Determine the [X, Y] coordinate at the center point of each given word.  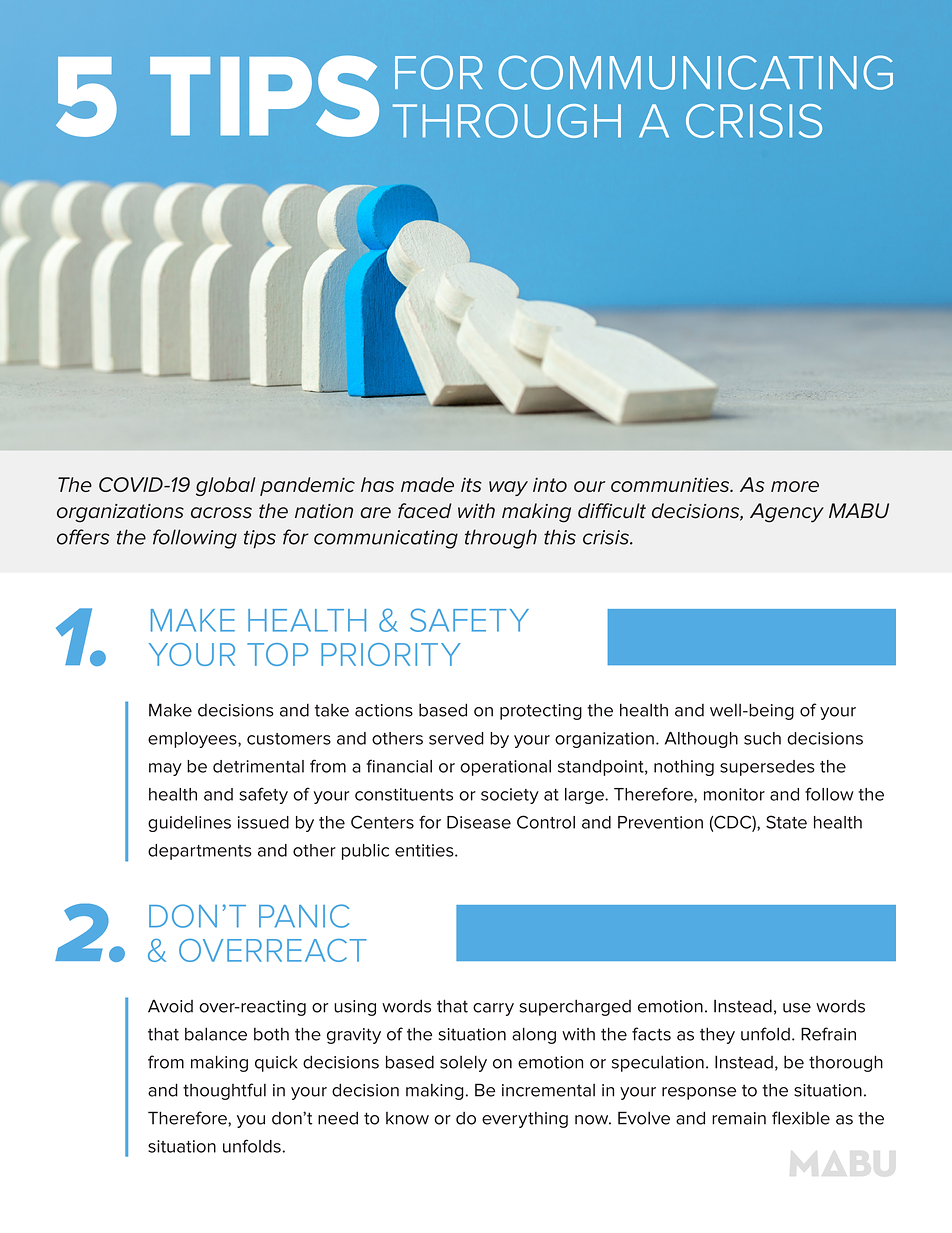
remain [739, 1118]
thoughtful [224, 1091]
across [221, 513]
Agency [787, 513]
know [407, 1118]
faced [425, 511]
